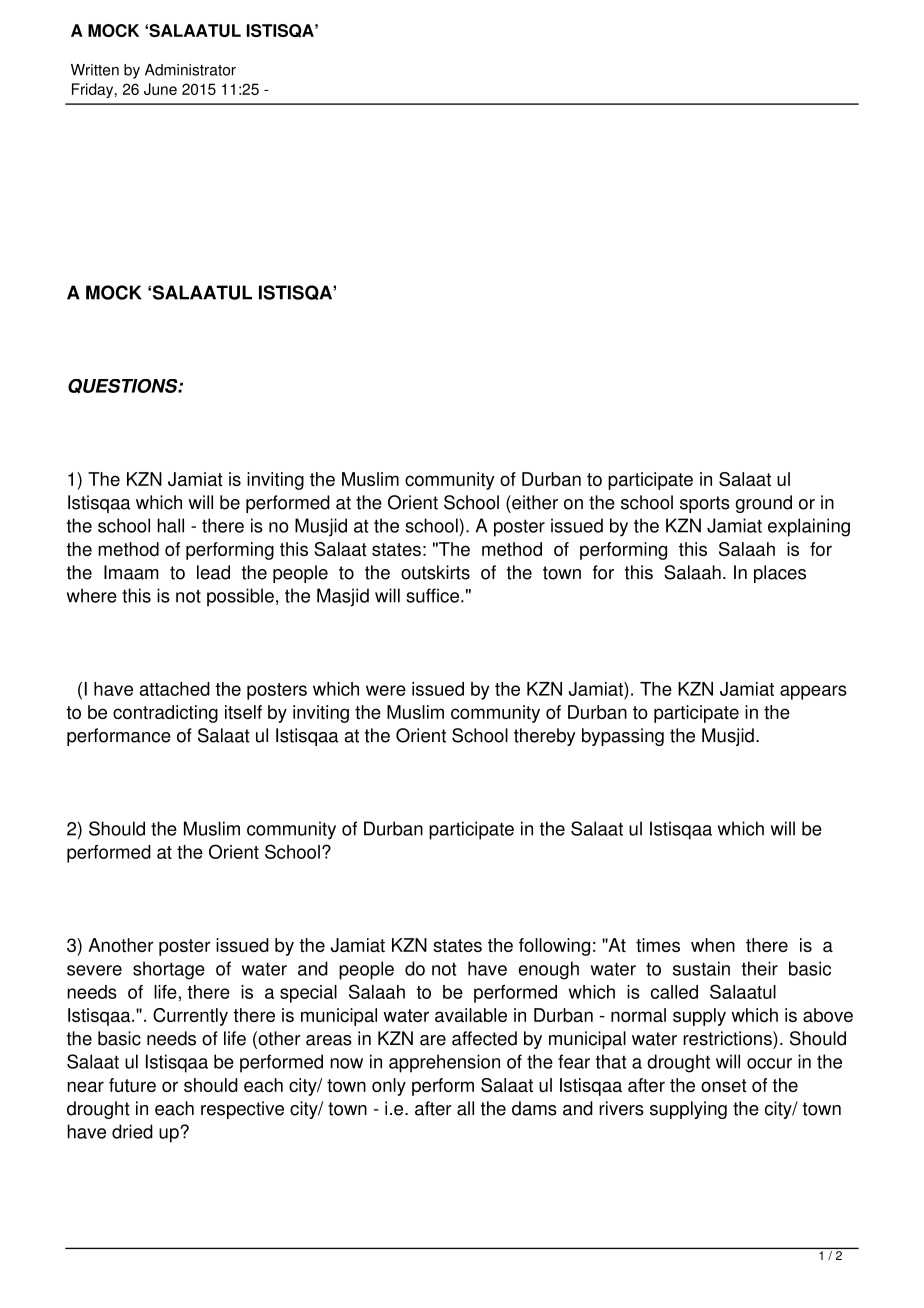  What do you see at coordinates (160, 89) in the image?
I see `June` at bounding box center [160, 89].
